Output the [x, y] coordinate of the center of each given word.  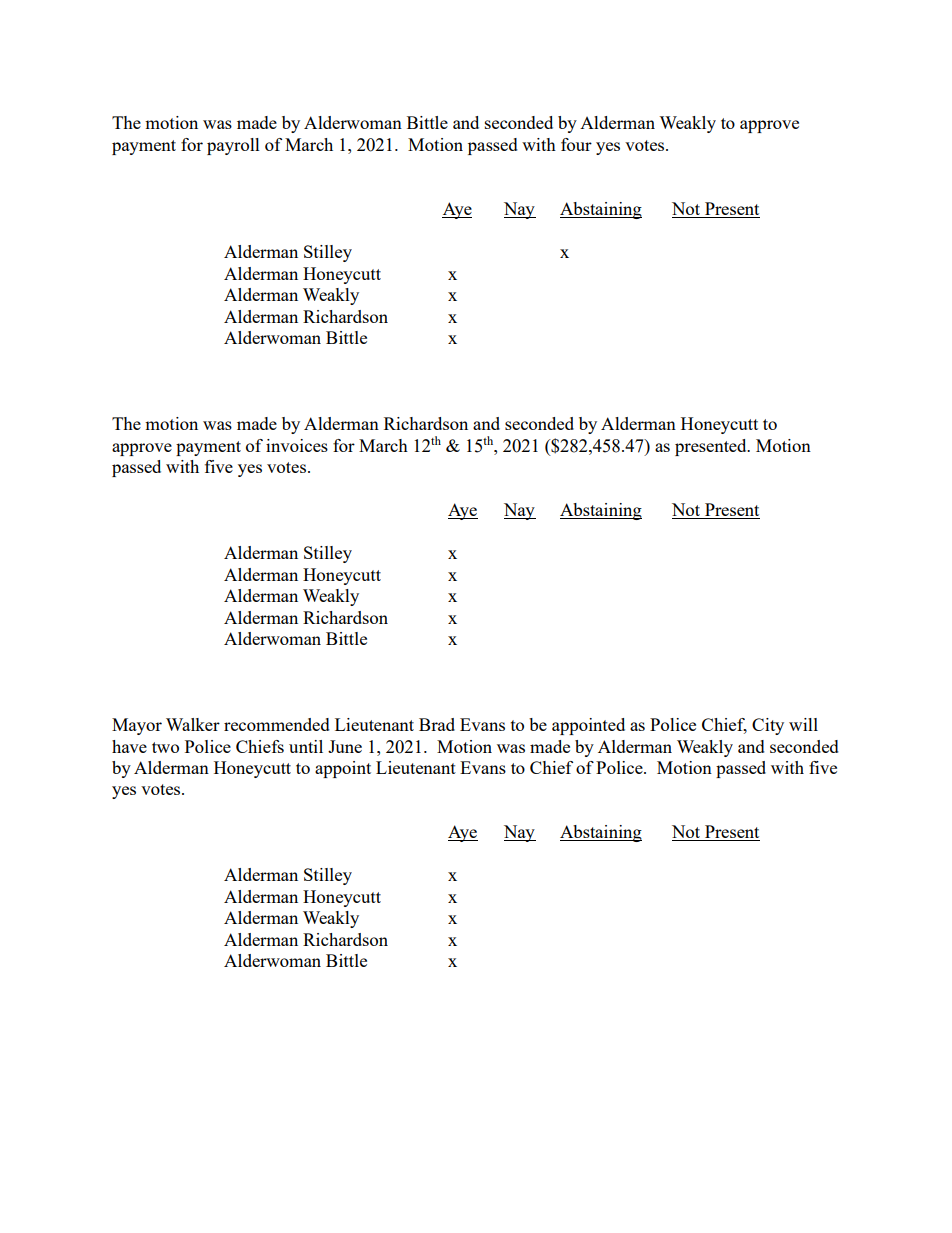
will [803, 724]
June [345, 746]
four [576, 144]
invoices [297, 445]
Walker [193, 724]
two [165, 747]
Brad [437, 724]
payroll [233, 146]
